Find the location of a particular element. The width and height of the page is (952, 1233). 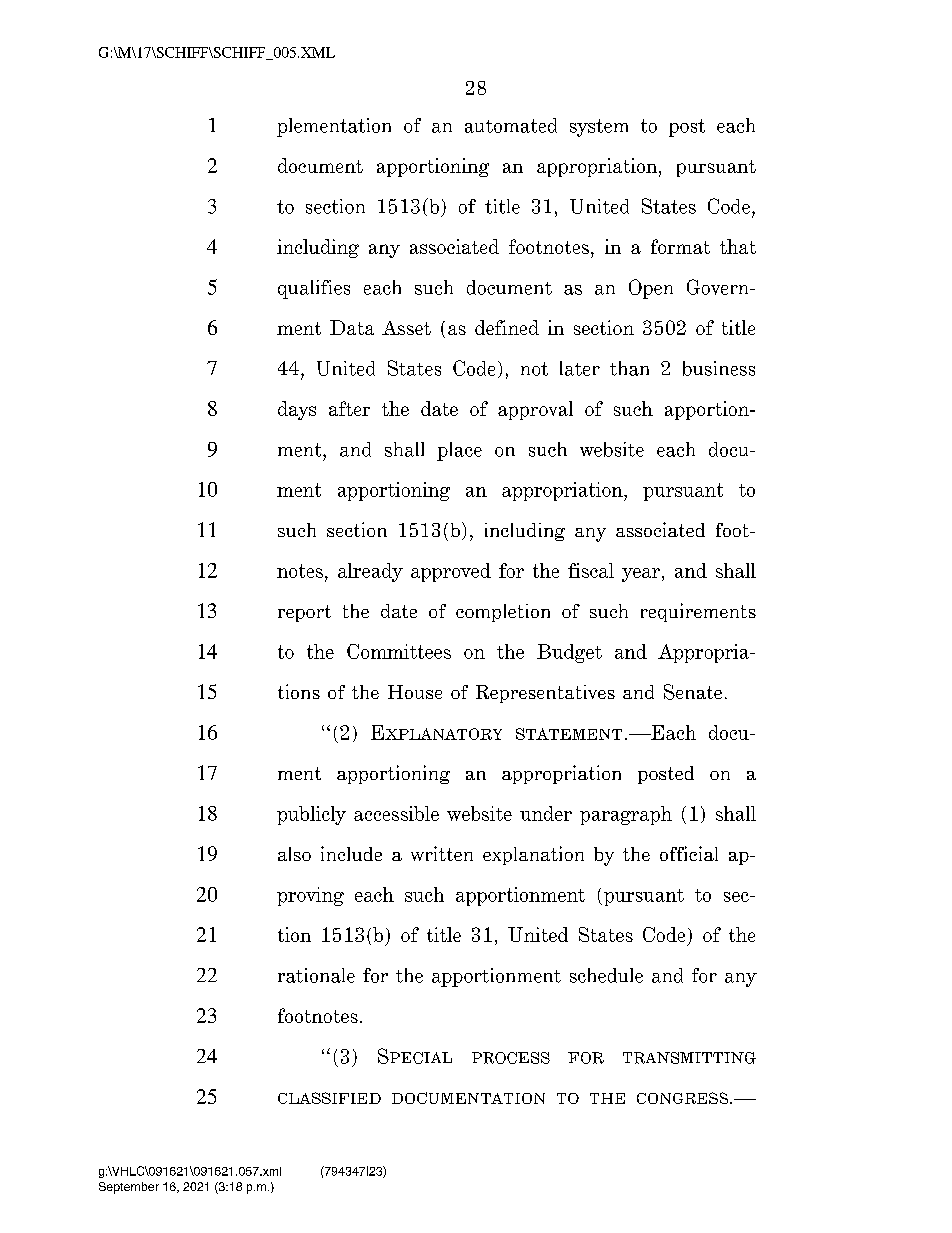

September is located at coordinates (129, 1188).
